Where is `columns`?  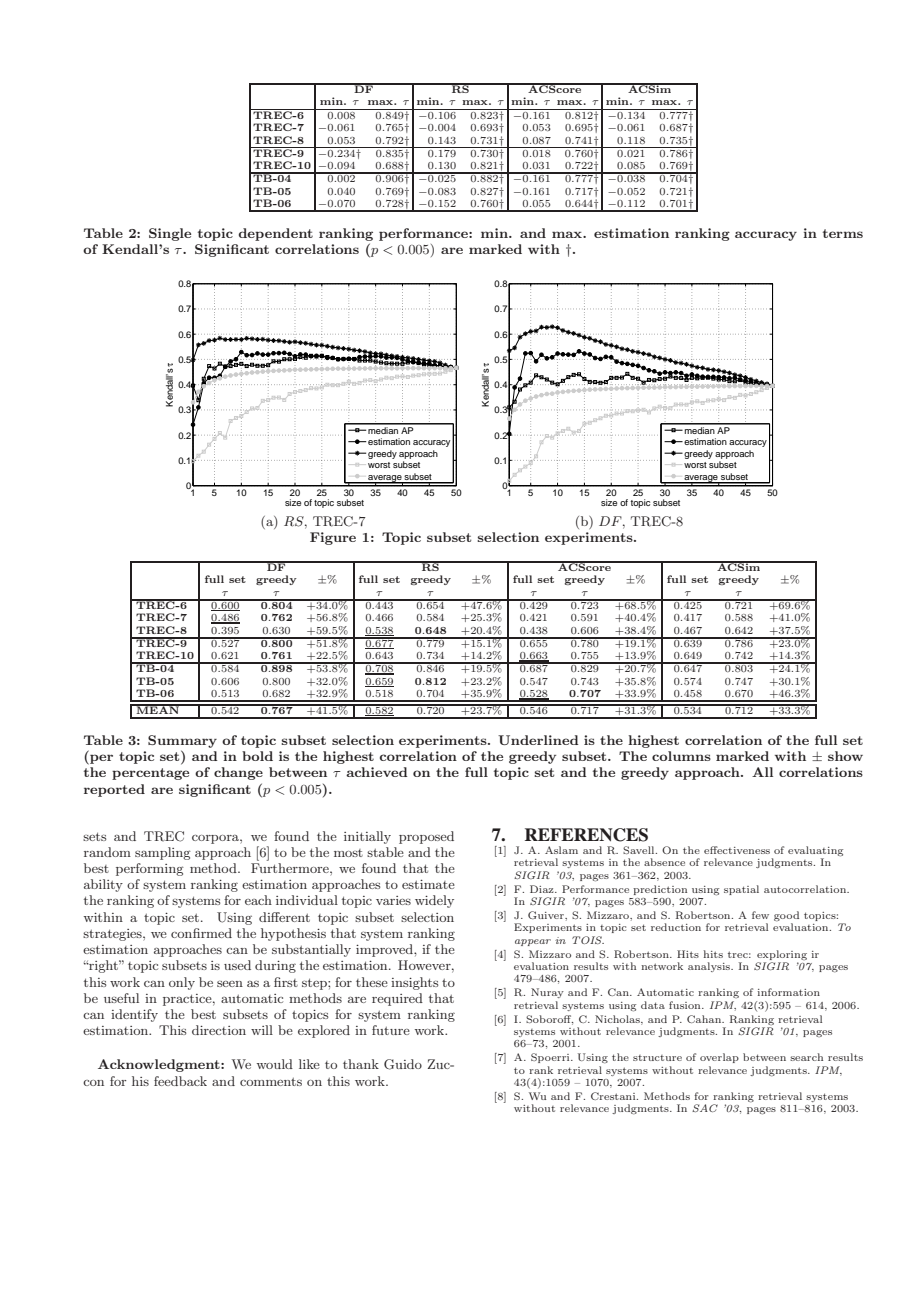
columns is located at coordinates (681, 756).
